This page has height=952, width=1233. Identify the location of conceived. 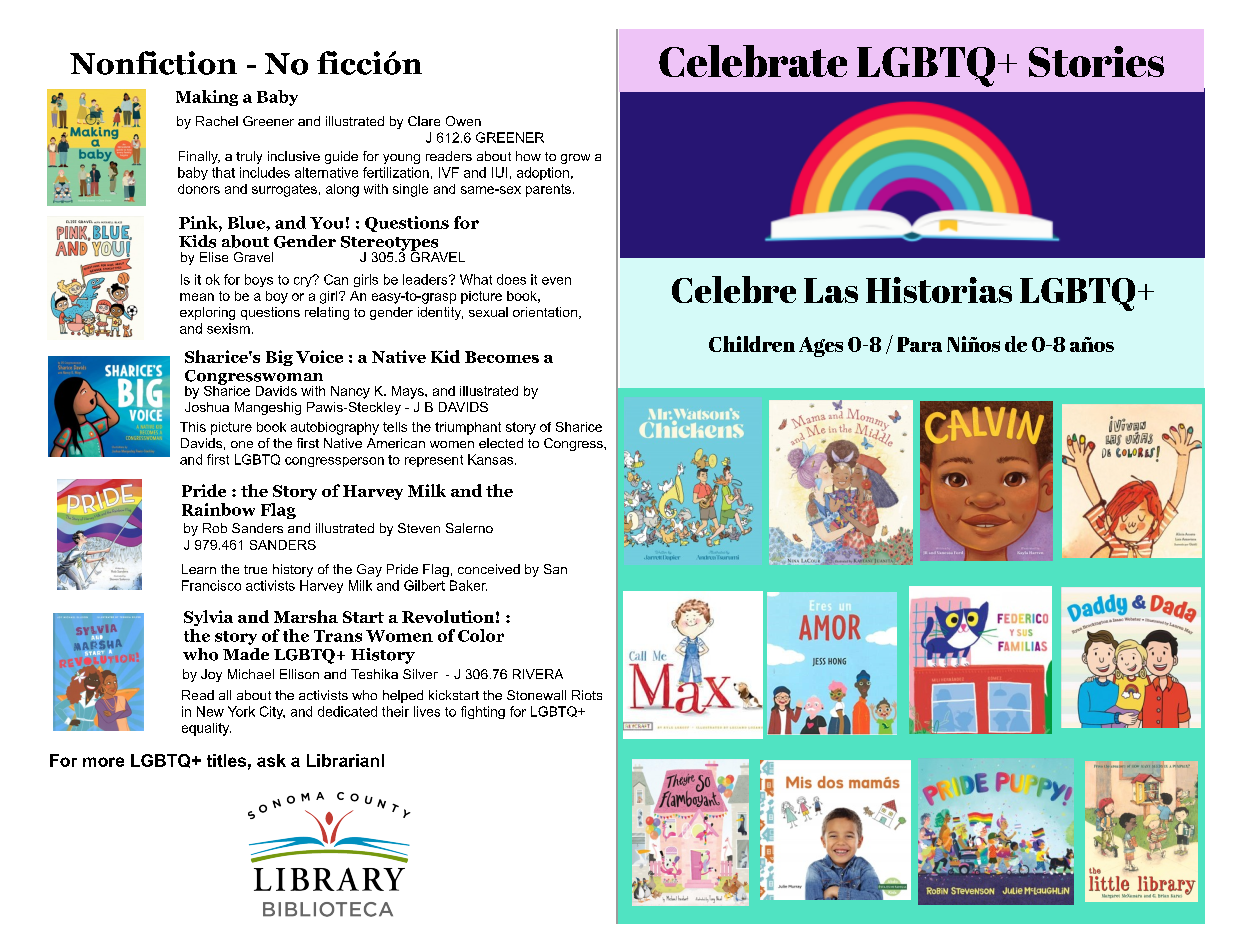
(489, 569).
